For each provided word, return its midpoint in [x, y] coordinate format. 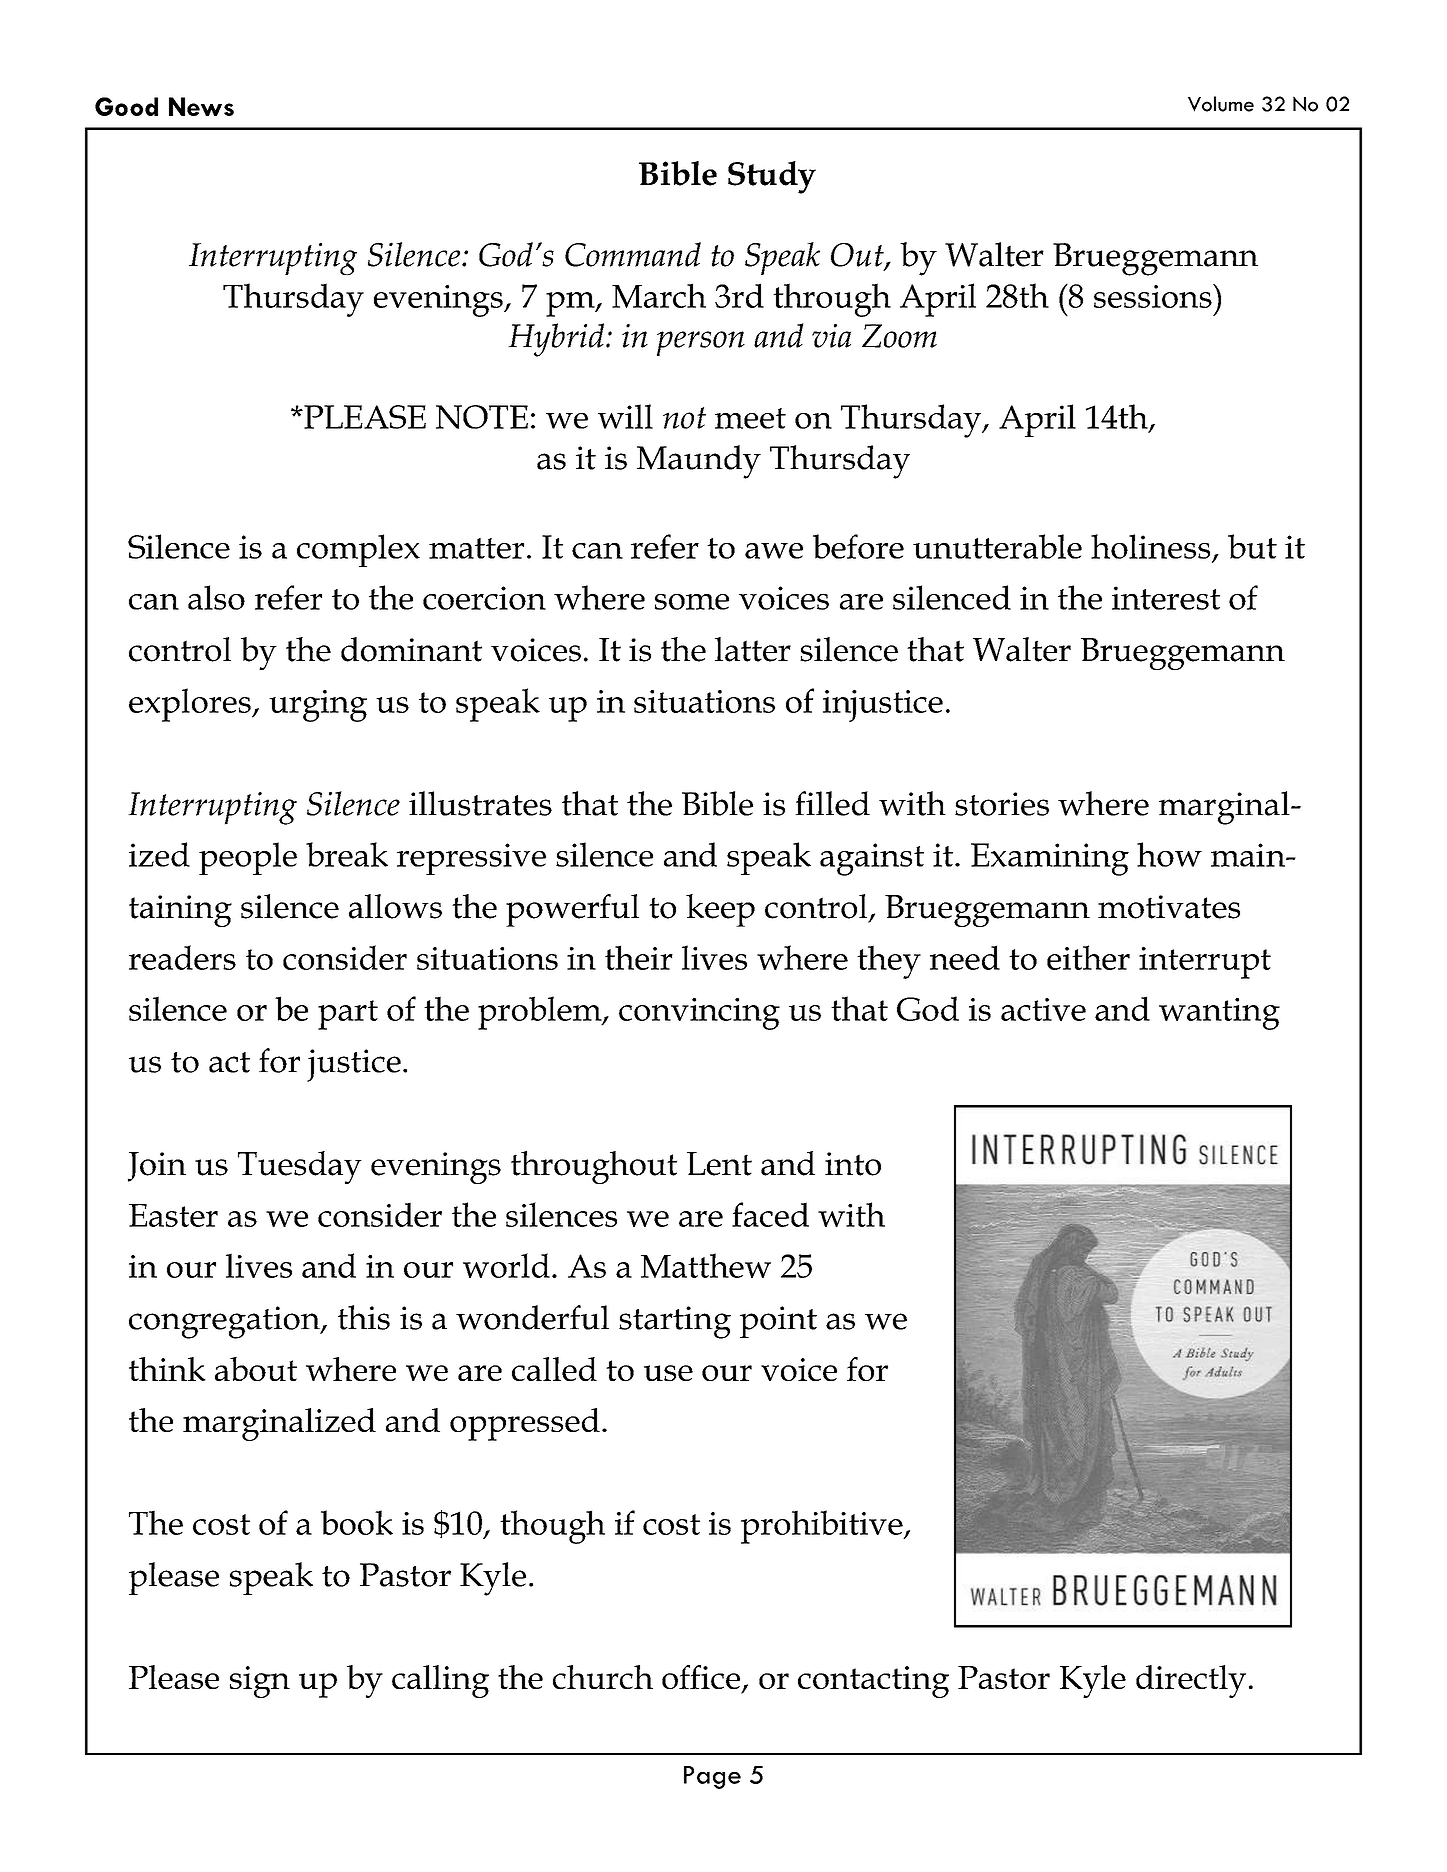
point [778, 1322]
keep [720, 910]
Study [772, 177]
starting [675, 1322]
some [692, 602]
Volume [1221, 104]
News [201, 106]
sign [260, 1682]
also [216, 597]
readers [182, 957]
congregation [225, 1322]
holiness [1150, 546]
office [701, 1677]
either [1088, 957]
